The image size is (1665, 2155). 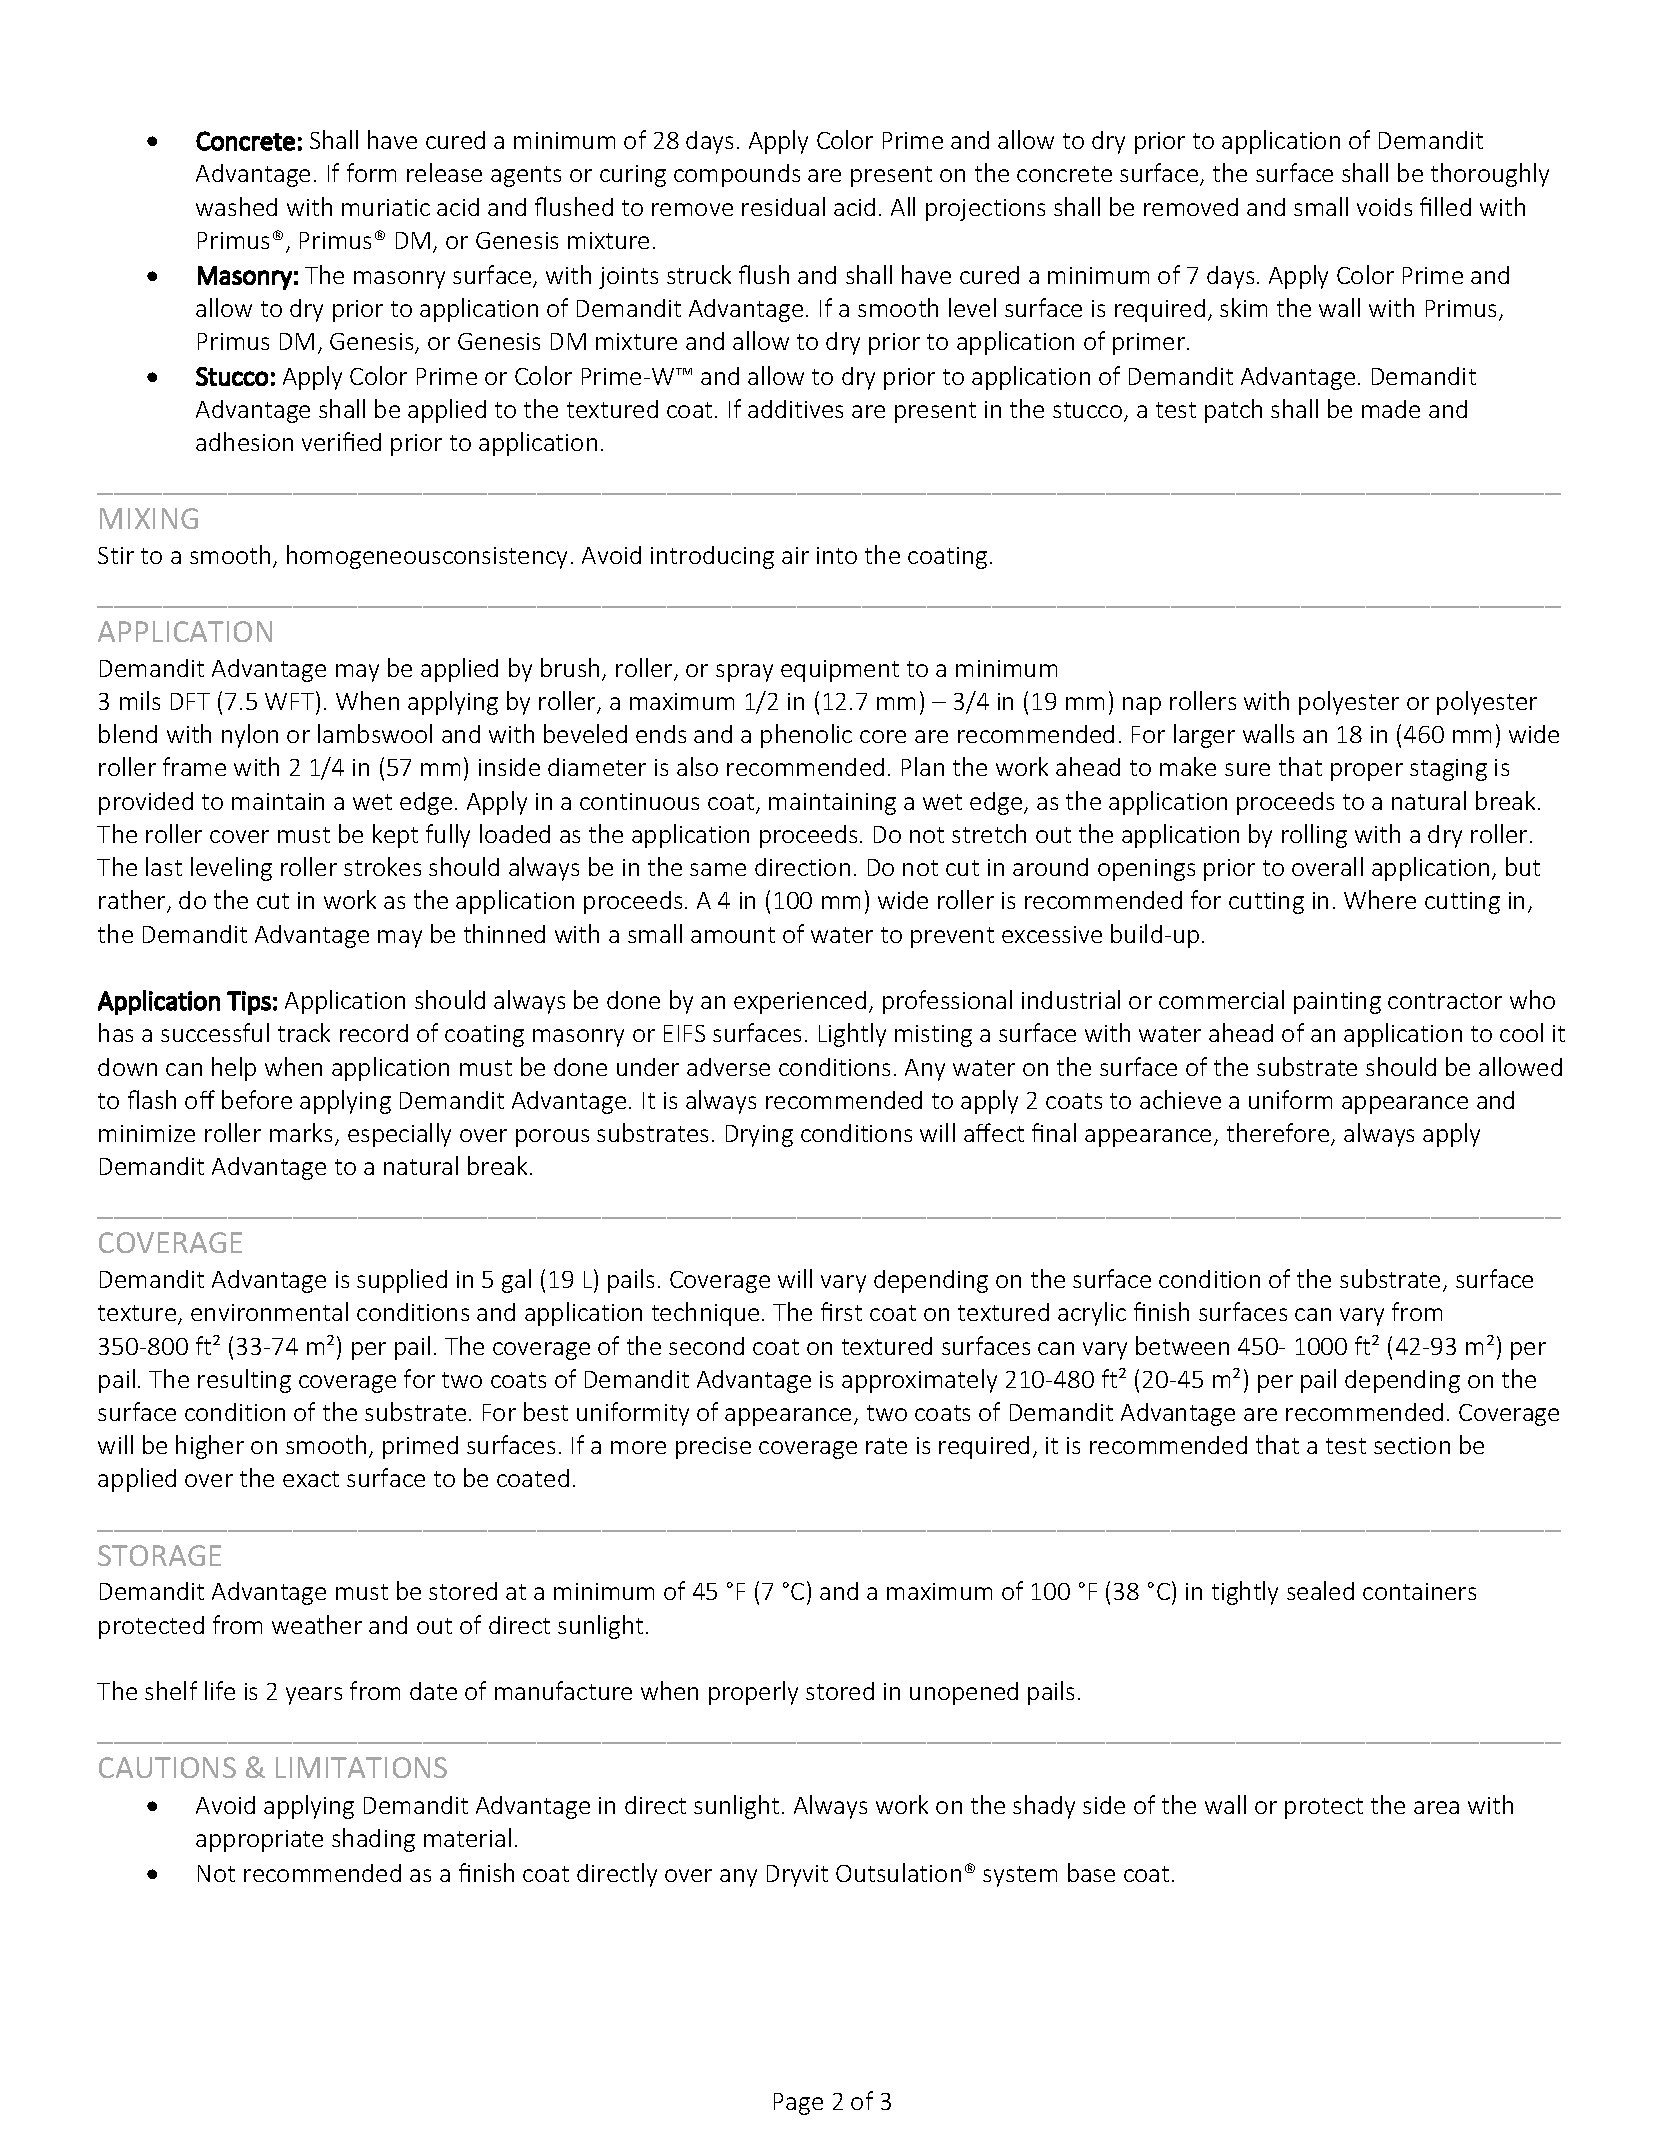 I want to click on marks, so click(x=301, y=1132).
